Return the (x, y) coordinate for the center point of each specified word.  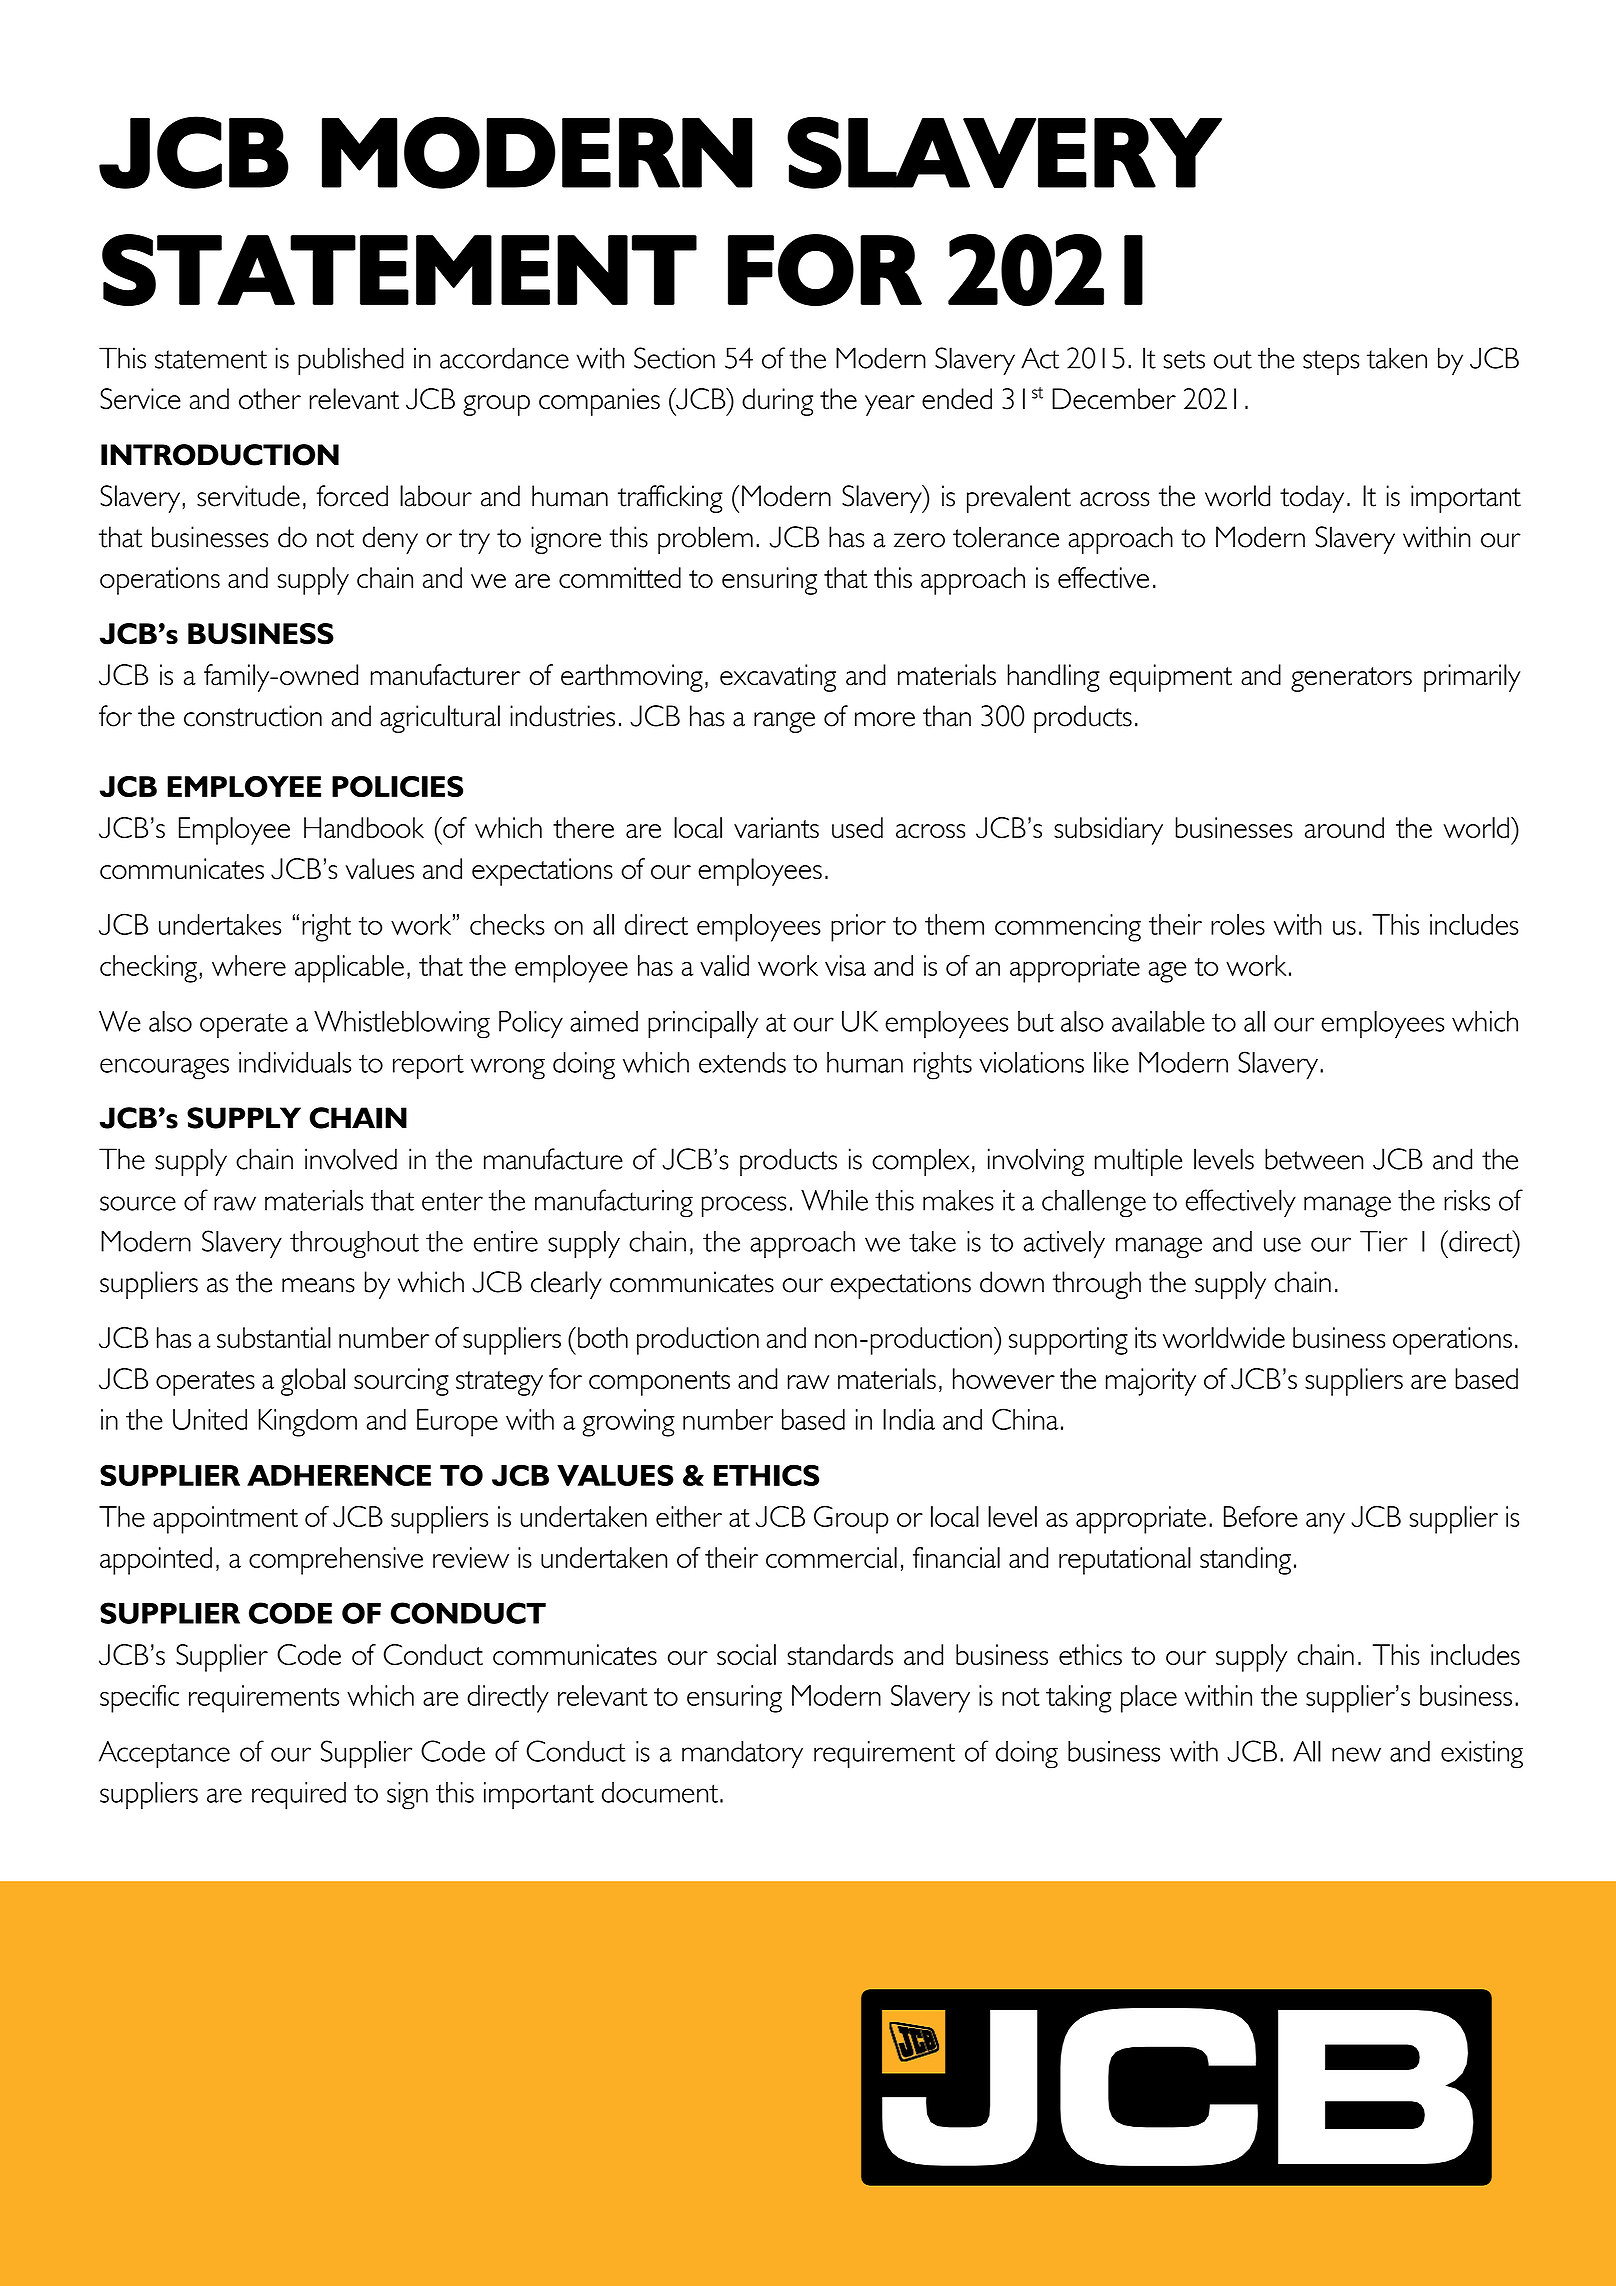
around (1344, 827)
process (744, 1206)
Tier (1384, 1241)
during (777, 402)
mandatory (742, 1755)
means (318, 1285)
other (270, 399)
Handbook (364, 827)
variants (776, 827)
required (299, 1796)
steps (1331, 362)
